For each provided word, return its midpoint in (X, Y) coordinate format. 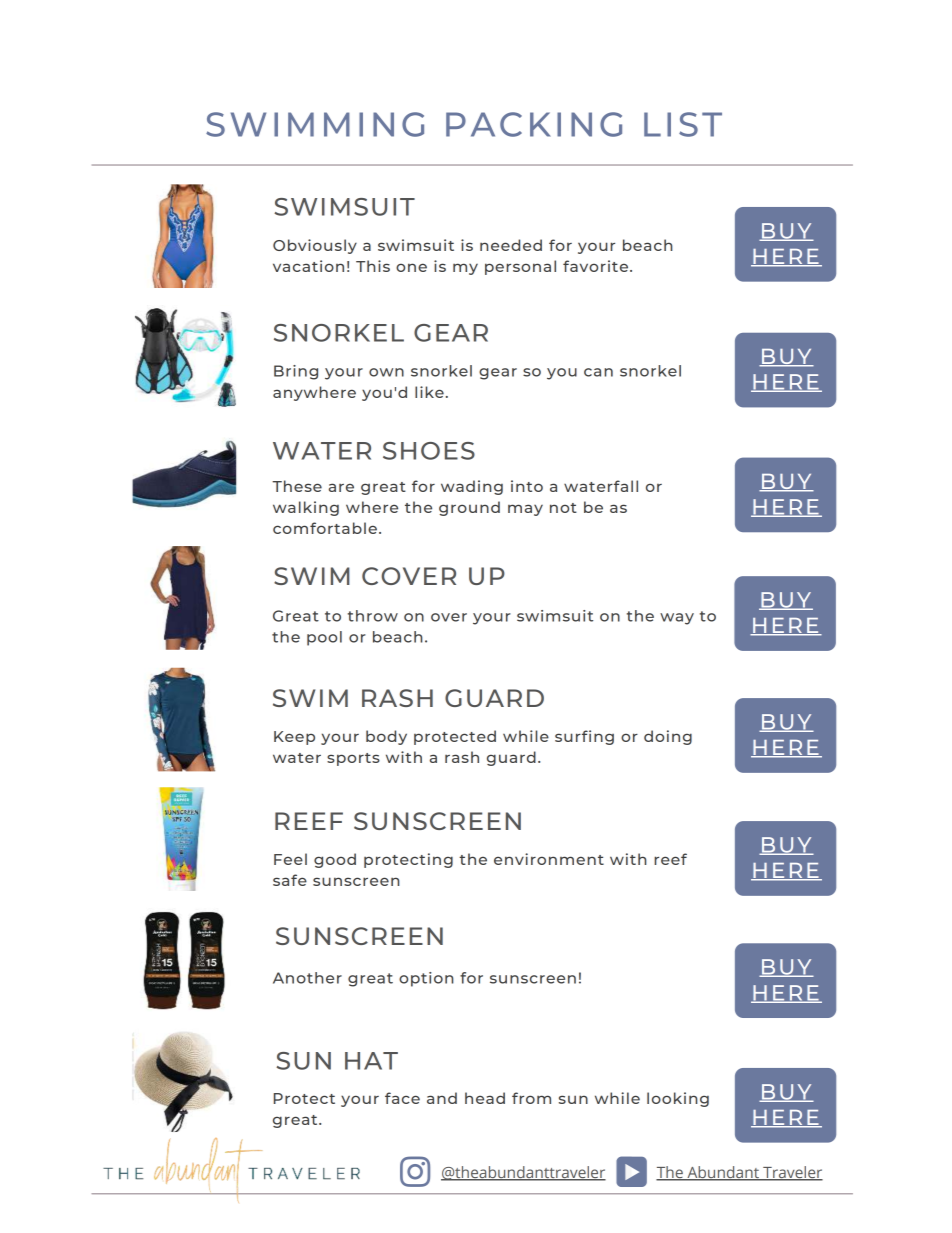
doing (668, 737)
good (335, 860)
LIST (683, 124)
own (386, 372)
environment (549, 859)
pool (324, 638)
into (527, 486)
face (402, 1098)
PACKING (534, 124)
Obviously (315, 246)
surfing (584, 737)
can (598, 372)
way (677, 619)
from (531, 1098)
